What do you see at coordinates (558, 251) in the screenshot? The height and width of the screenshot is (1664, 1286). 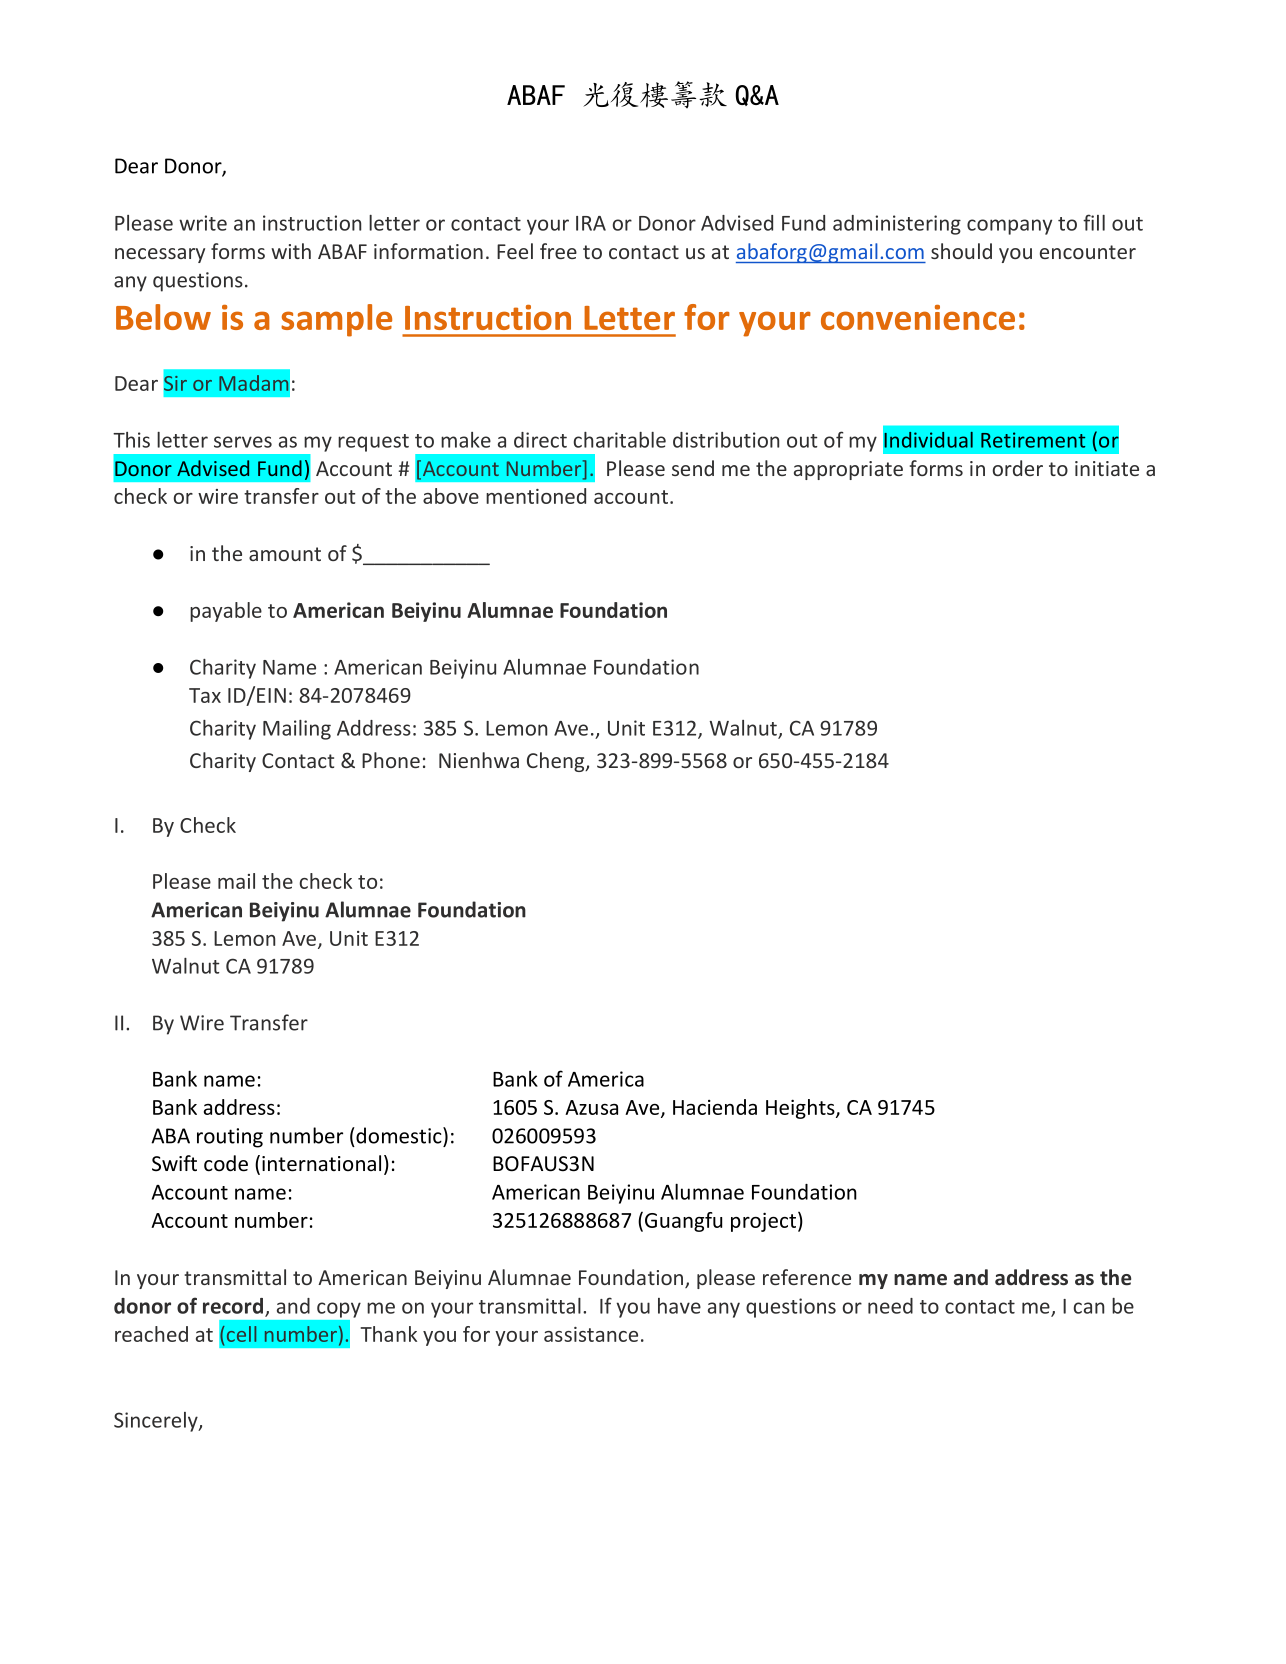 I see `free` at bounding box center [558, 251].
